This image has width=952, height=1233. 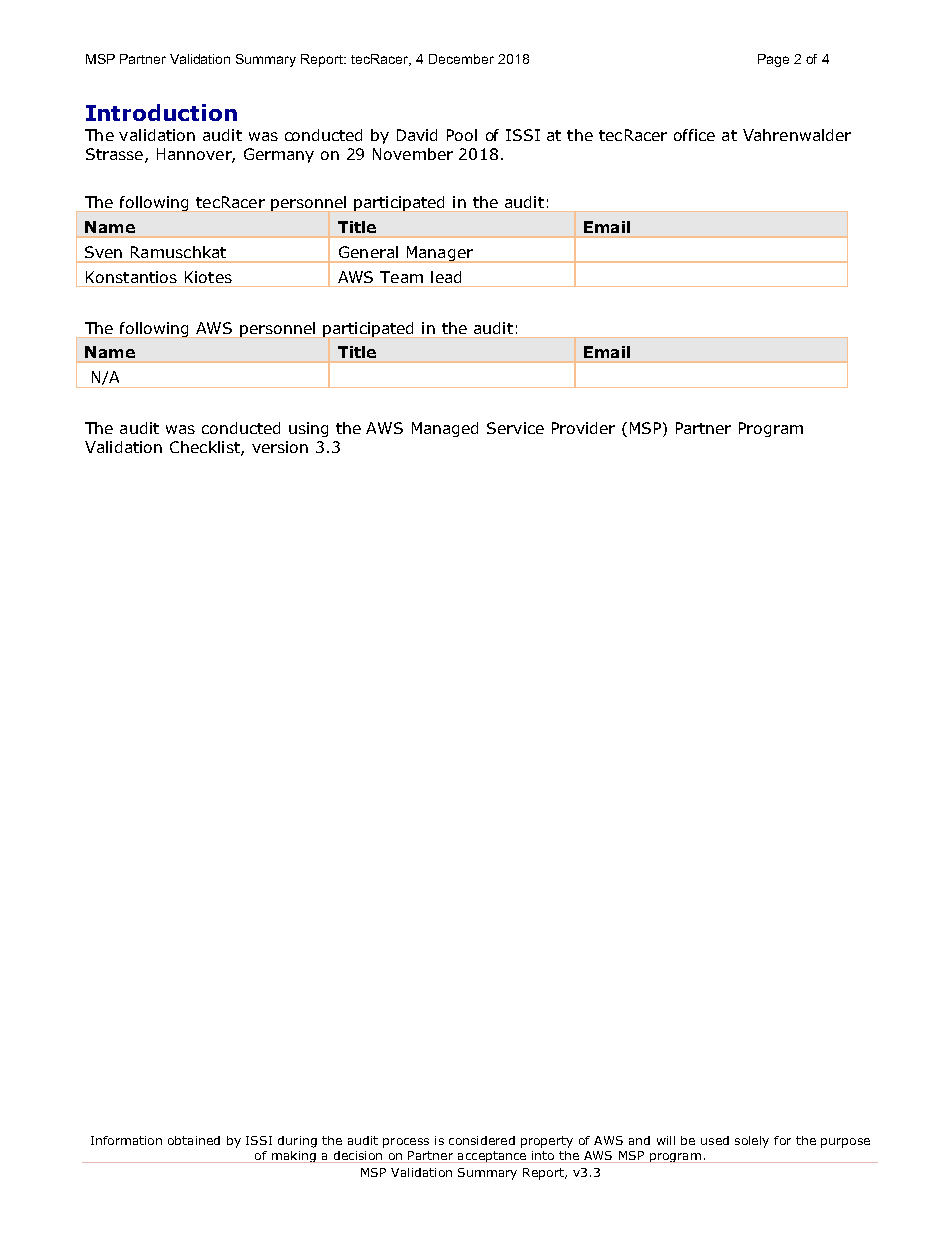 What do you see at coordinates (583, 428) in the image?
I see `Provider` at bounding box center [583, 428].
